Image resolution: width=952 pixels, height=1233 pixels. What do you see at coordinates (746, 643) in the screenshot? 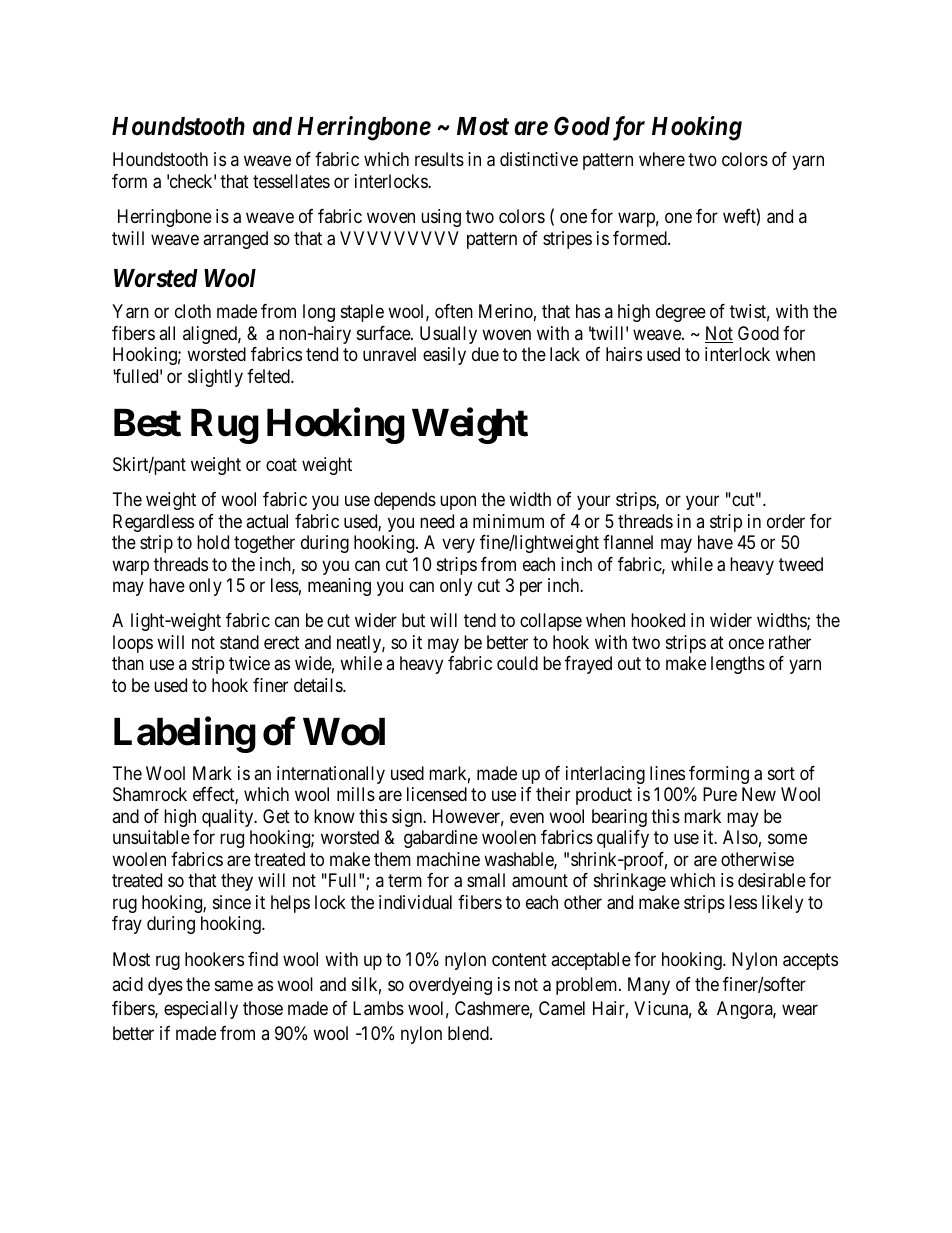
I see `once` at bounding box center [746, 643].
